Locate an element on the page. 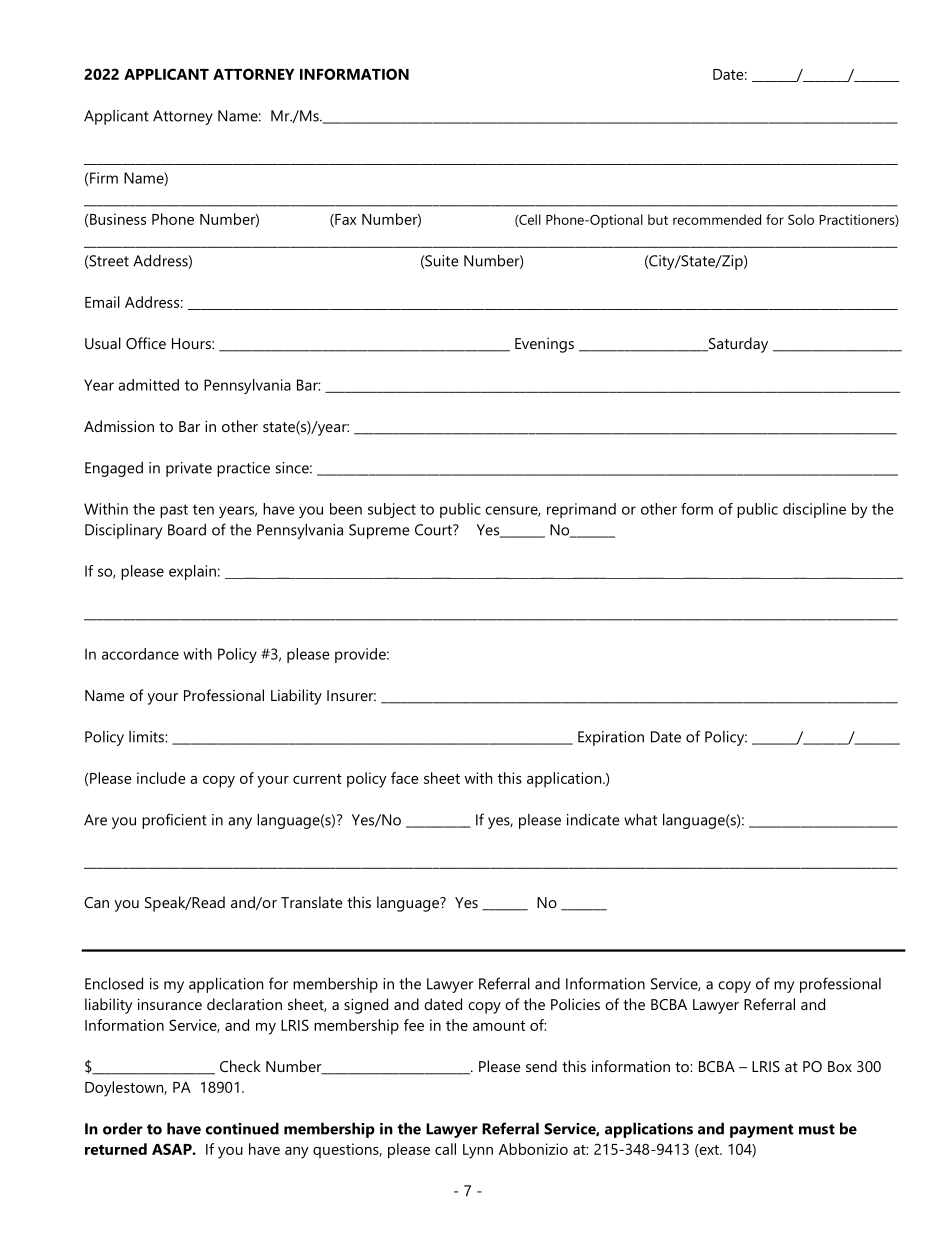  what is located at coordinates (640, 819).
